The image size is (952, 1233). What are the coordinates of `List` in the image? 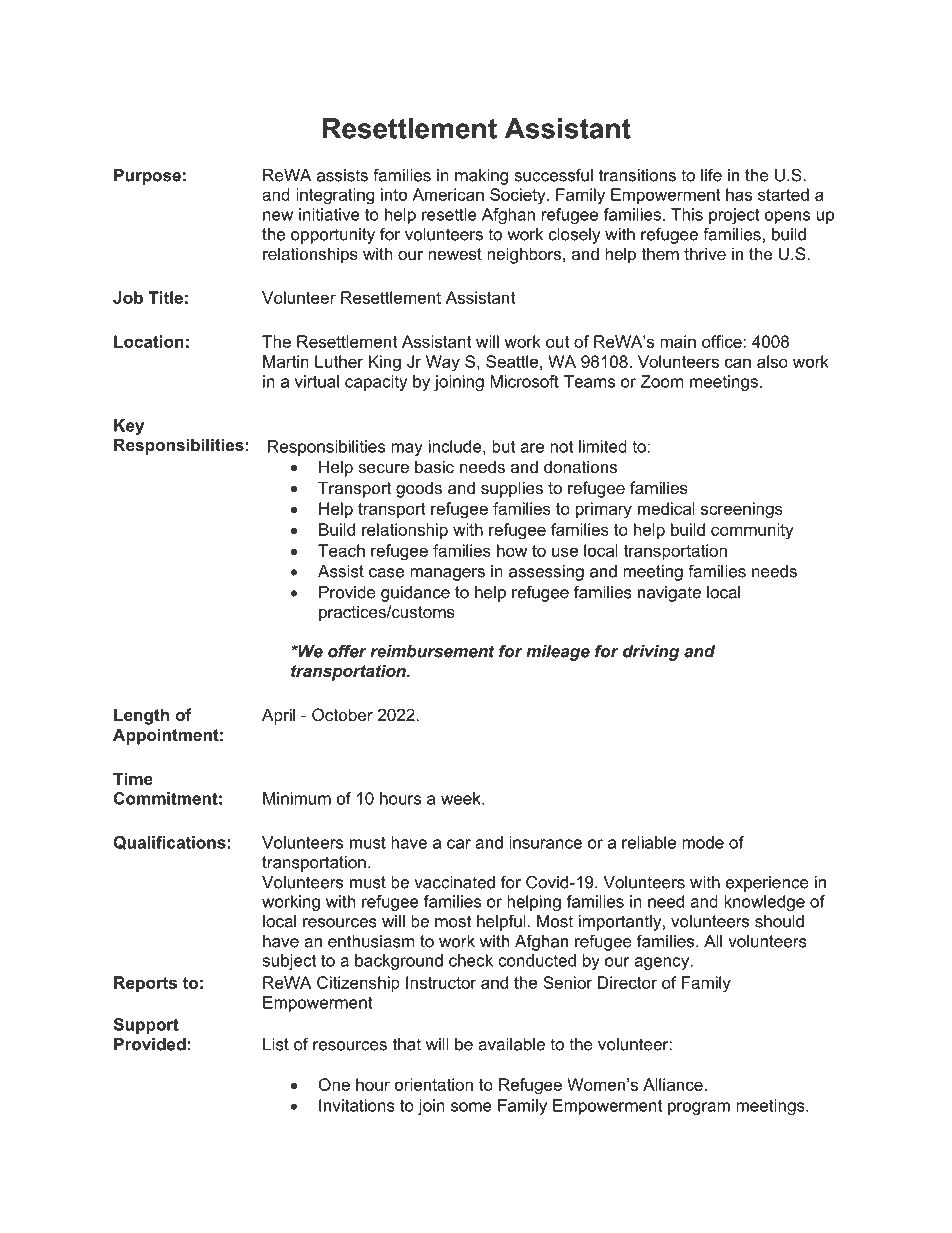 It's located at (276, 1044).
